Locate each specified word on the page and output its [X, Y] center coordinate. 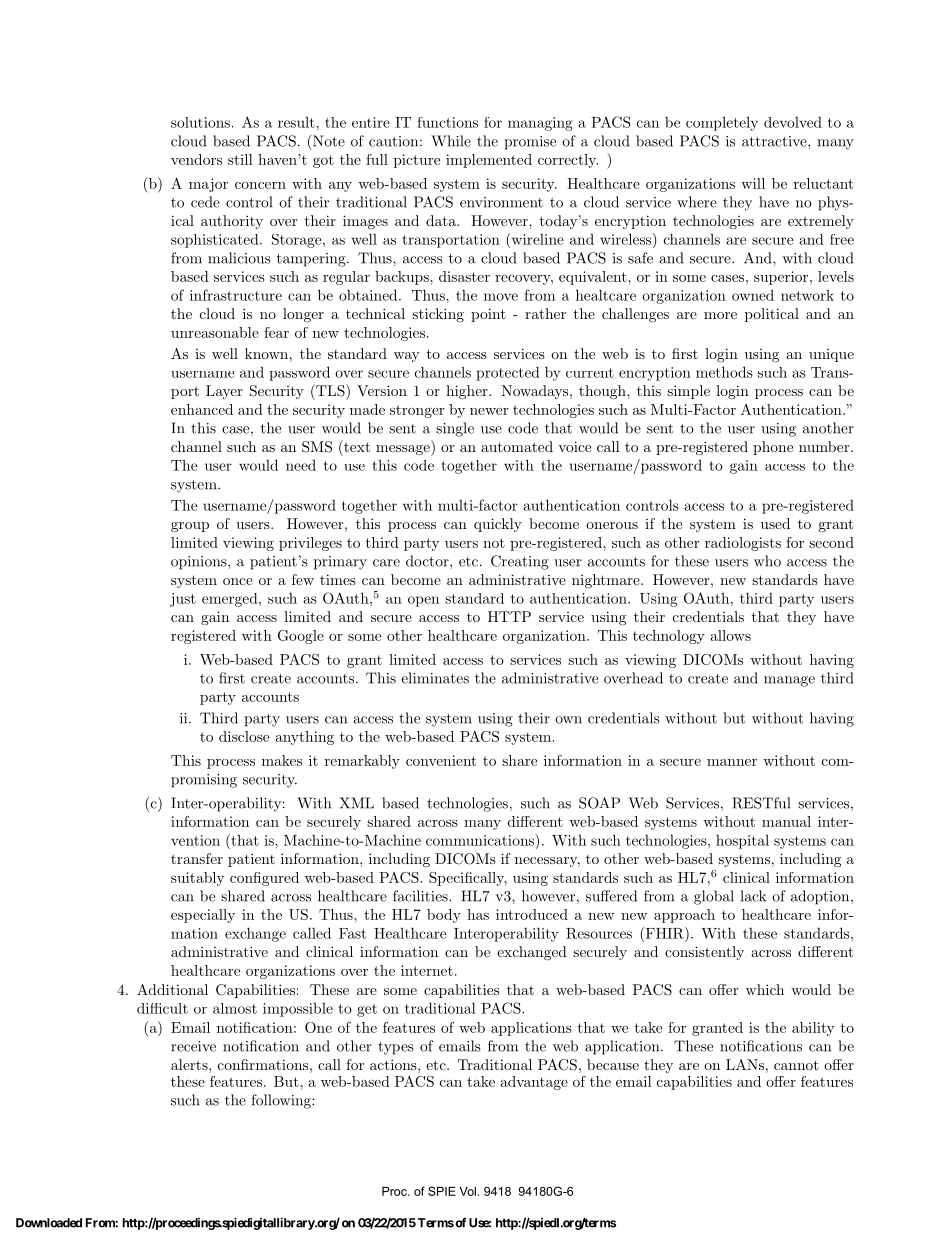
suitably [198, 879]
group [190, 527]
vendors [196, 159]
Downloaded [49, 1223]
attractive [774, 141]
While [451, 141]
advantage [534, 1083]
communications [481, 840]
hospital [742, 842]
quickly [498, 525]
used [775, 523]
